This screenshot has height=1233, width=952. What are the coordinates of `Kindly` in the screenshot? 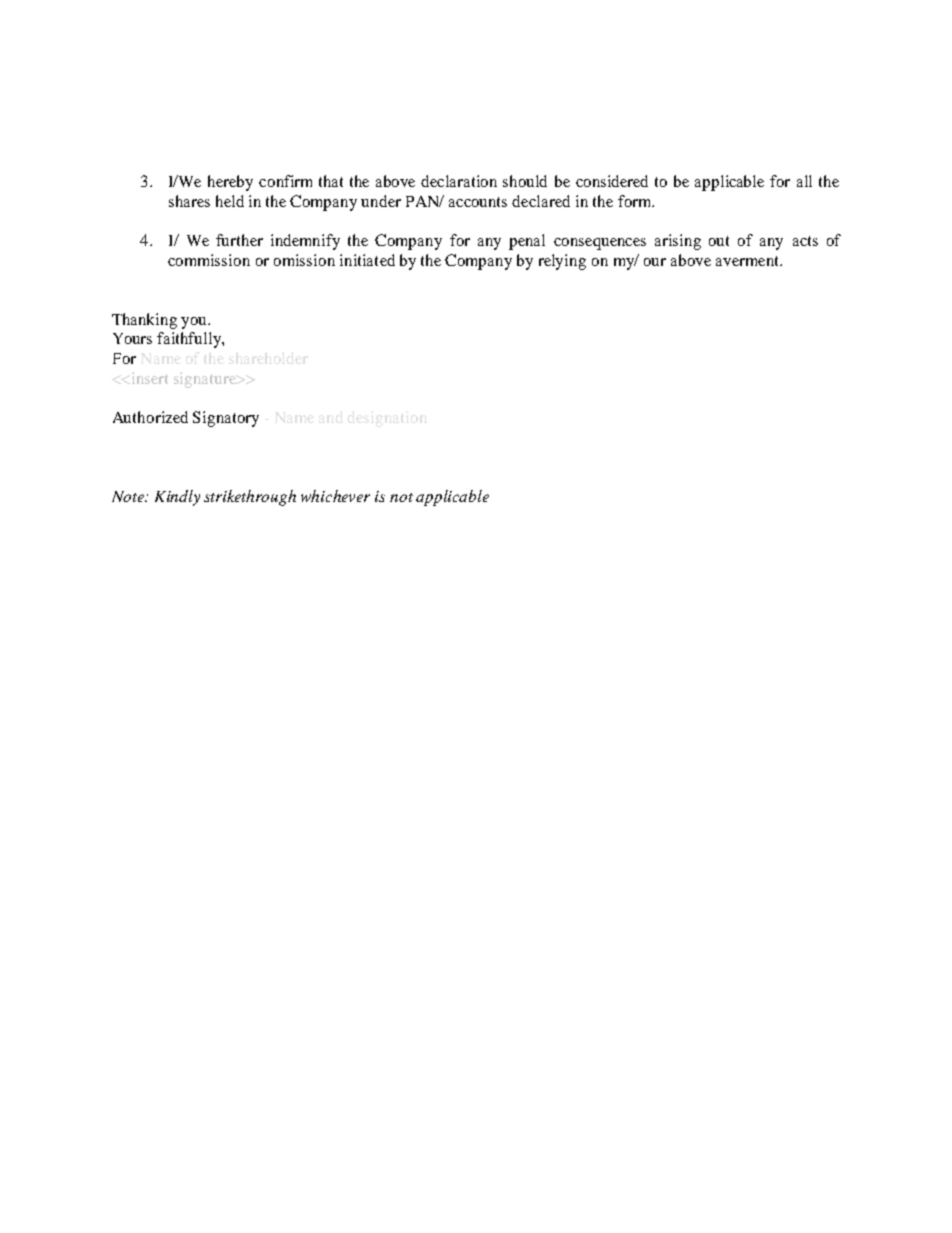 It's located at (177, 498).
